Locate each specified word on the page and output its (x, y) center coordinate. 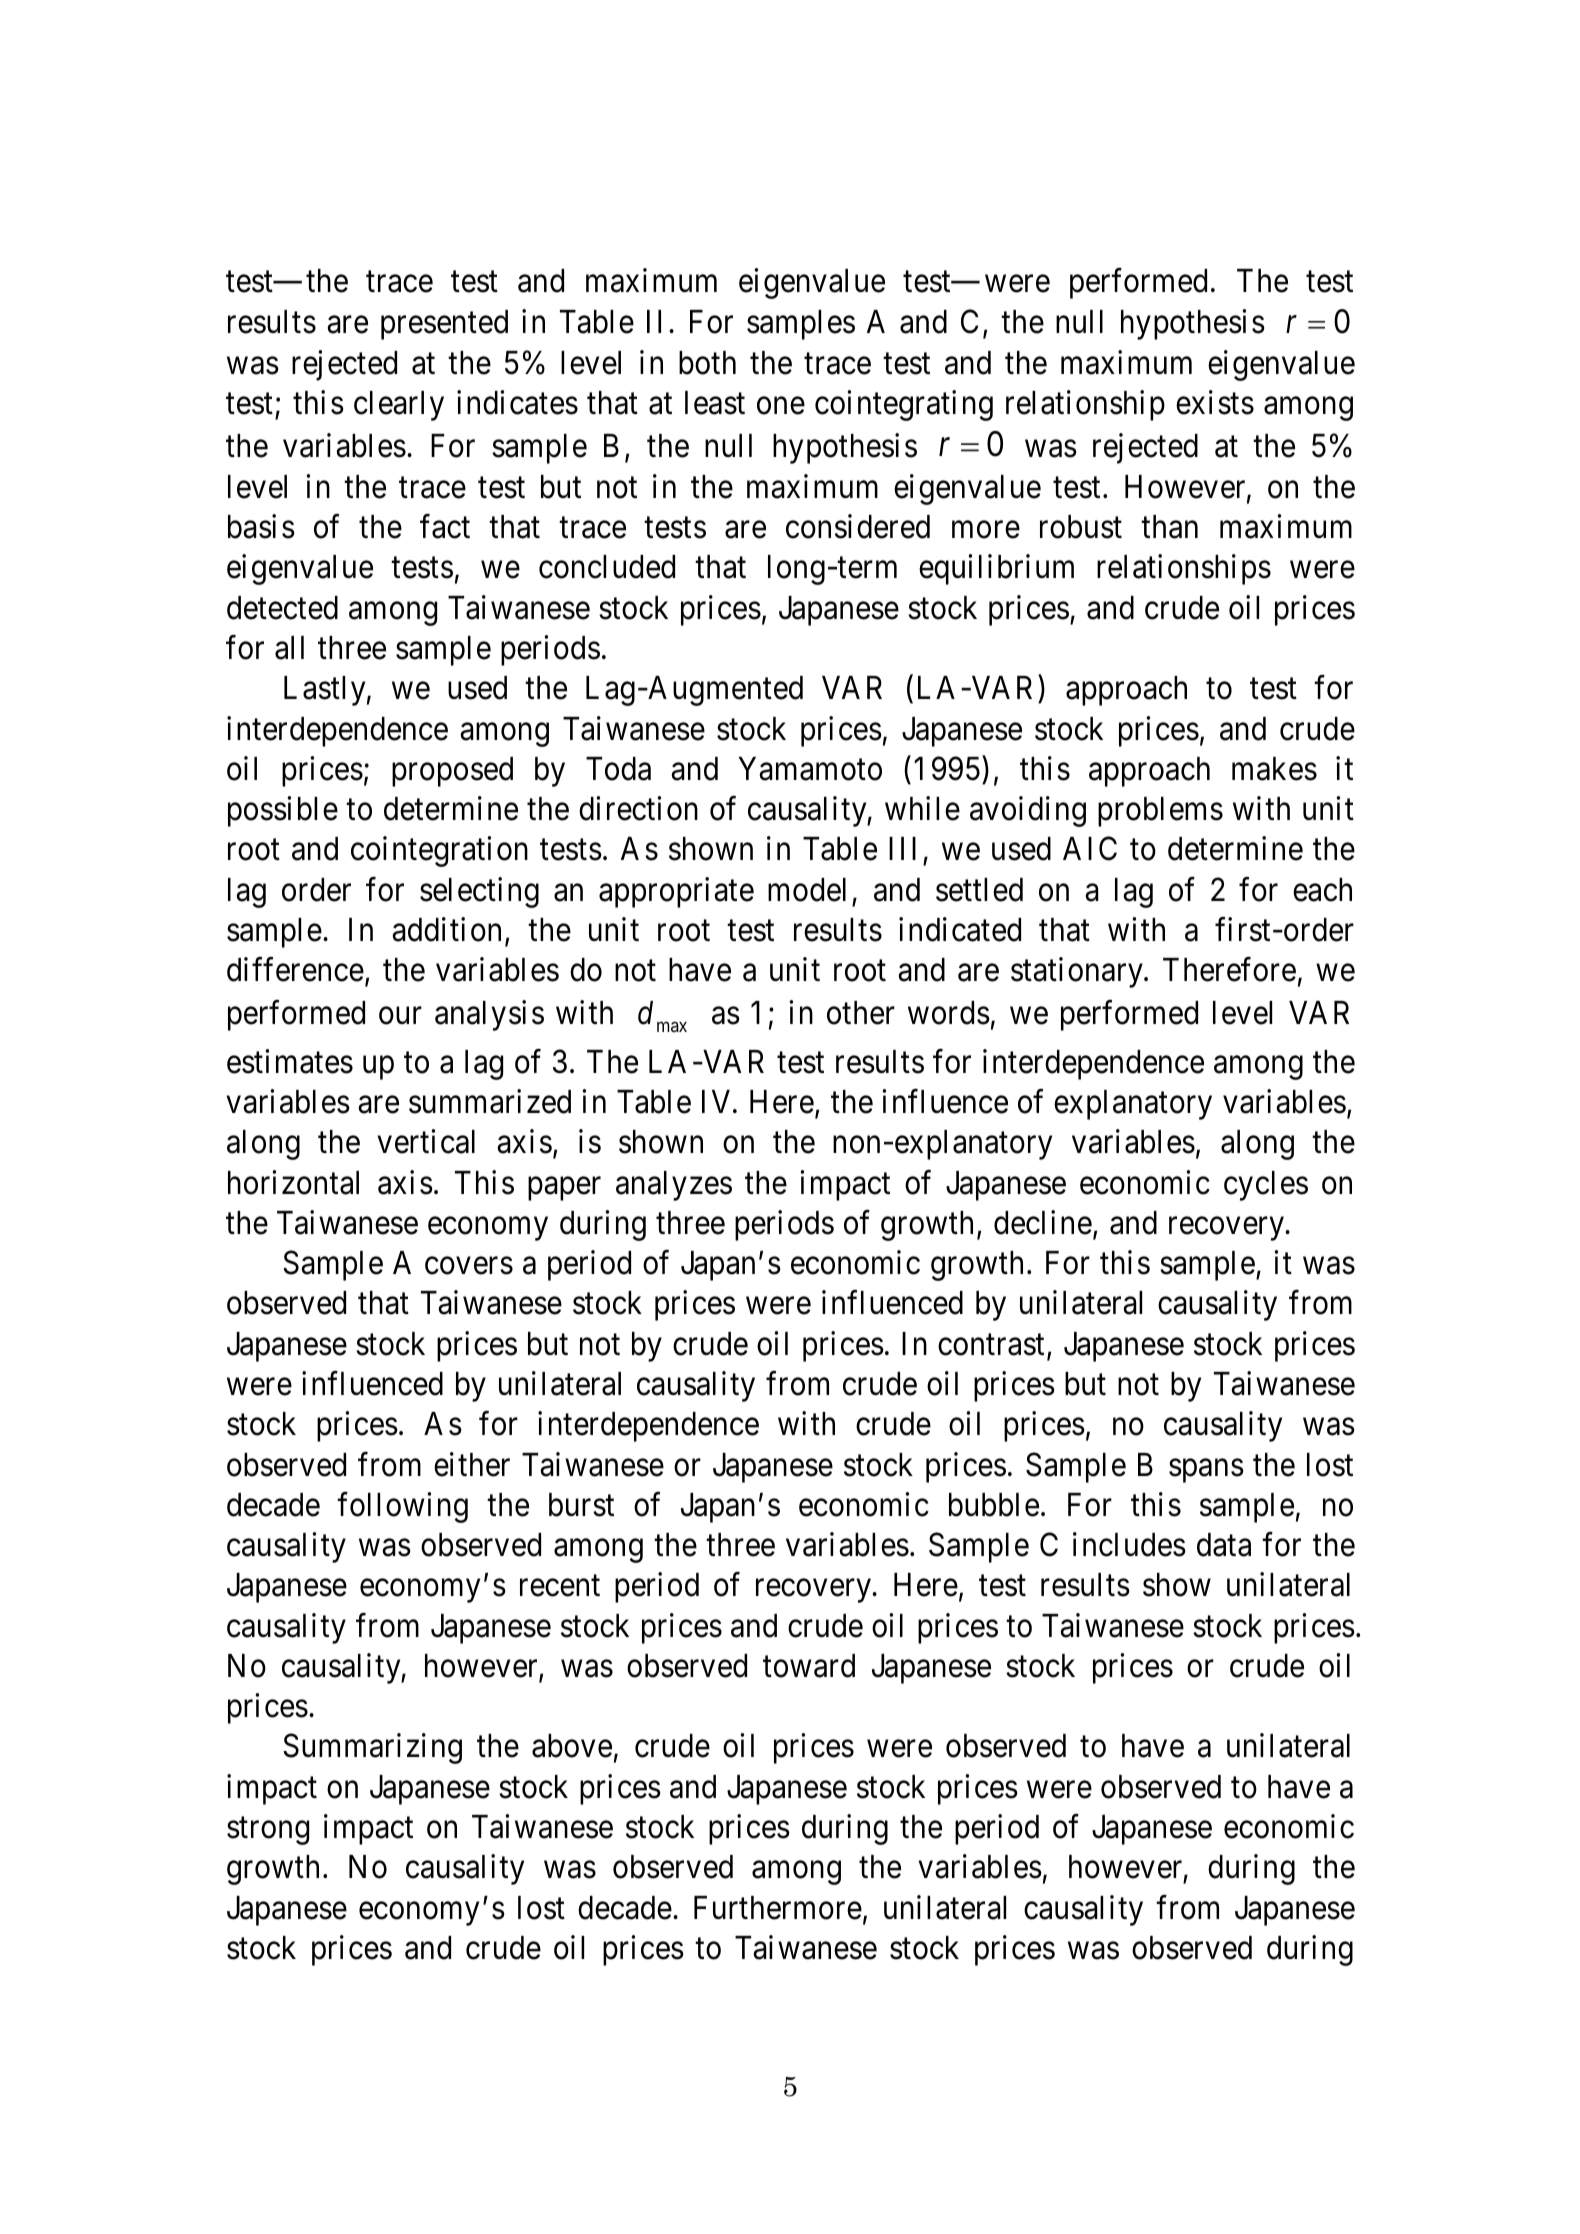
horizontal (293, 1182)
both (707, 363)
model (807, 890)
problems (1160, 812)
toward (809, 1666)
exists (1215, 402)
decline (1043, 1222)
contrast (991, 1345)
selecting (479, 892)
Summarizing (372, 1749)
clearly (399, 406)
